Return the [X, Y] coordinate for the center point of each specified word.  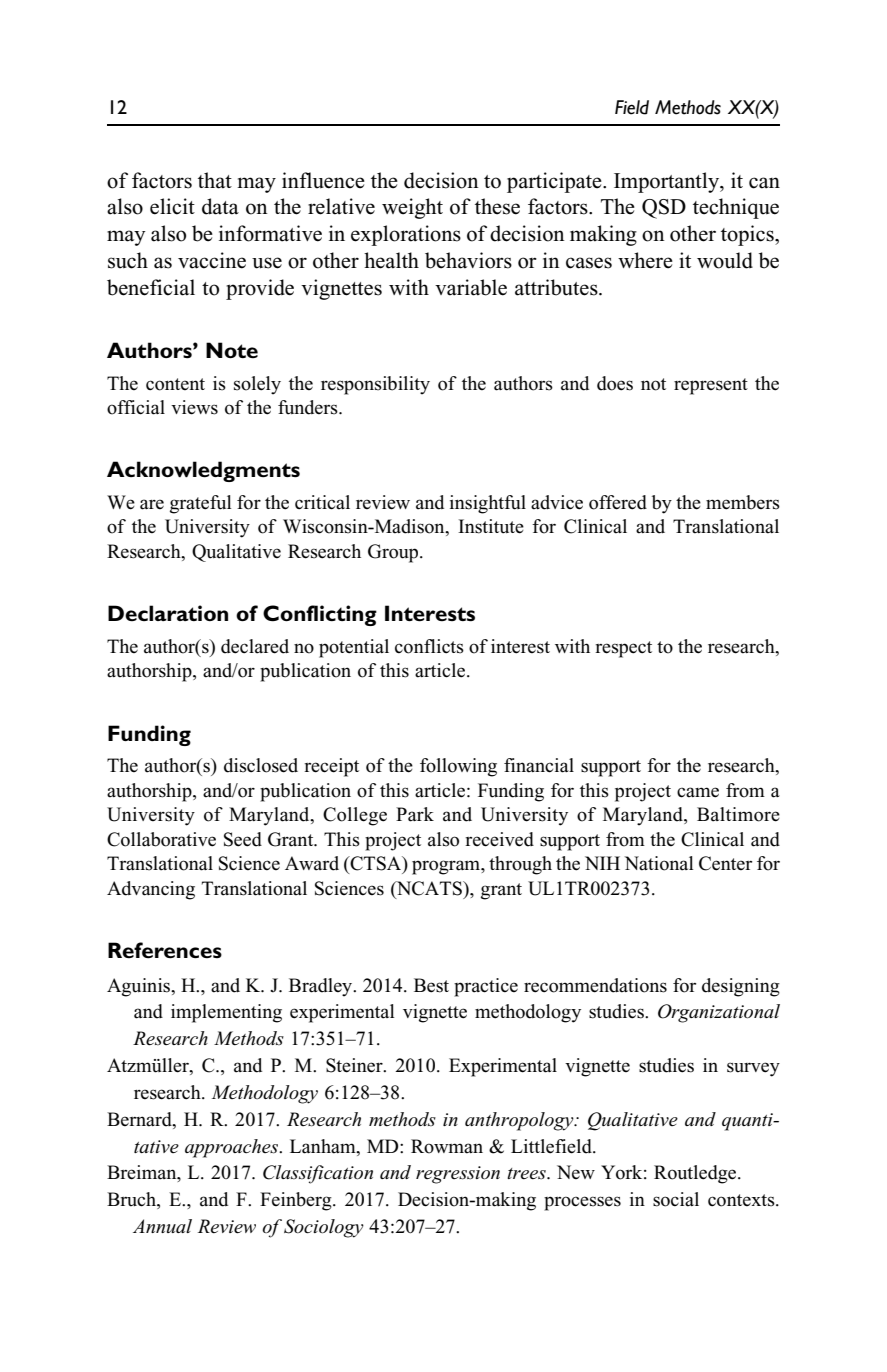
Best [431, 985]
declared [255, 646]
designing [741, 987]
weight [412, 208]
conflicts [429, 646]
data [220, 206]
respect [623, 649]
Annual [162, 1226]
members [743, 502]
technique [736, 208]
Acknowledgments [203, 471]
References [165, 950]
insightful [488, 504]
